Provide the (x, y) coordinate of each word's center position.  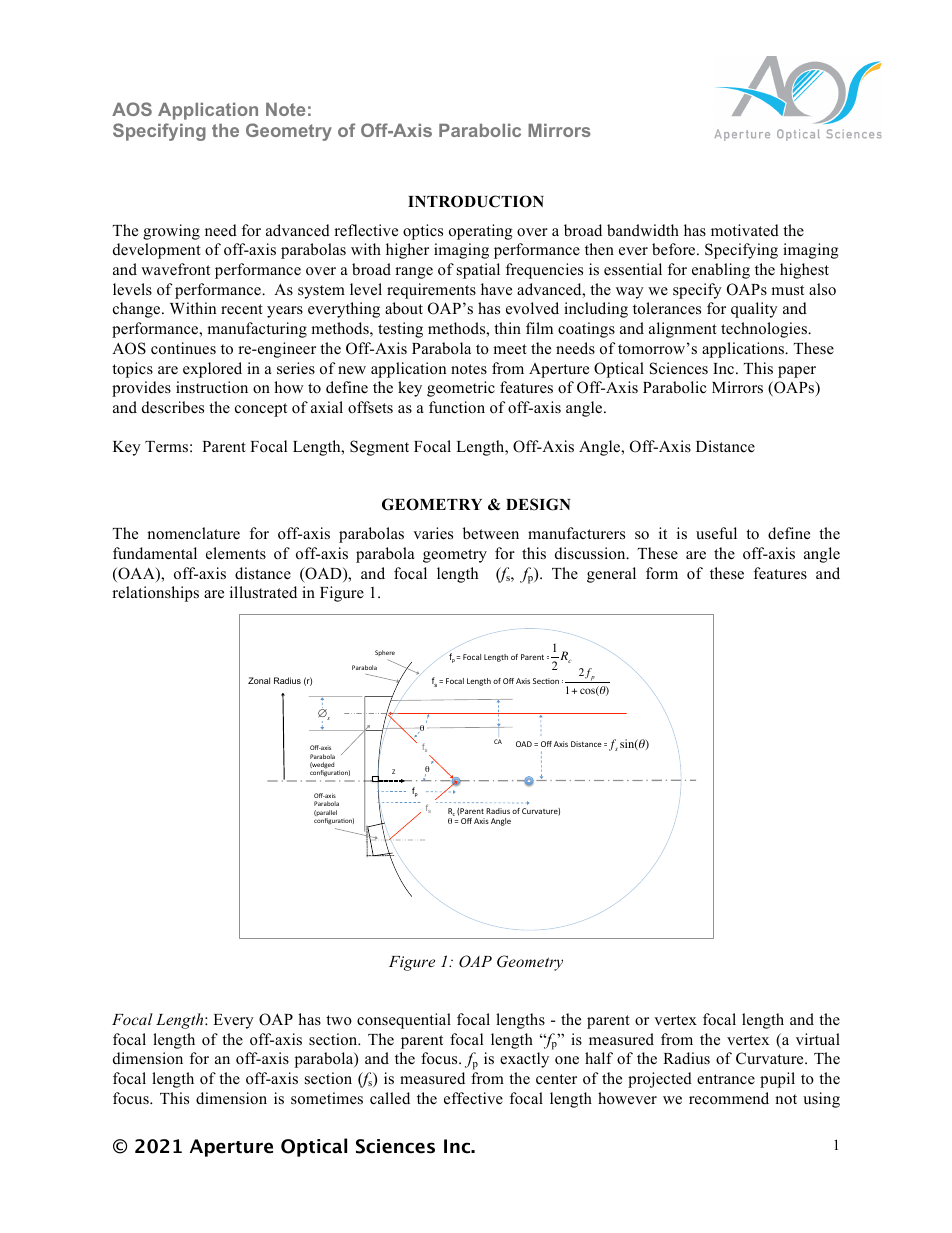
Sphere (385, 653)
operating (481, 232)
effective (473, 1098)
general (611, 575)
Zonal (259, 680)
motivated (745, 230)
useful (716, 533)
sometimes (327, 1098)
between (491, 533)
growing (171, 232)
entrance (726, 1079)
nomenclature (193, 533)
